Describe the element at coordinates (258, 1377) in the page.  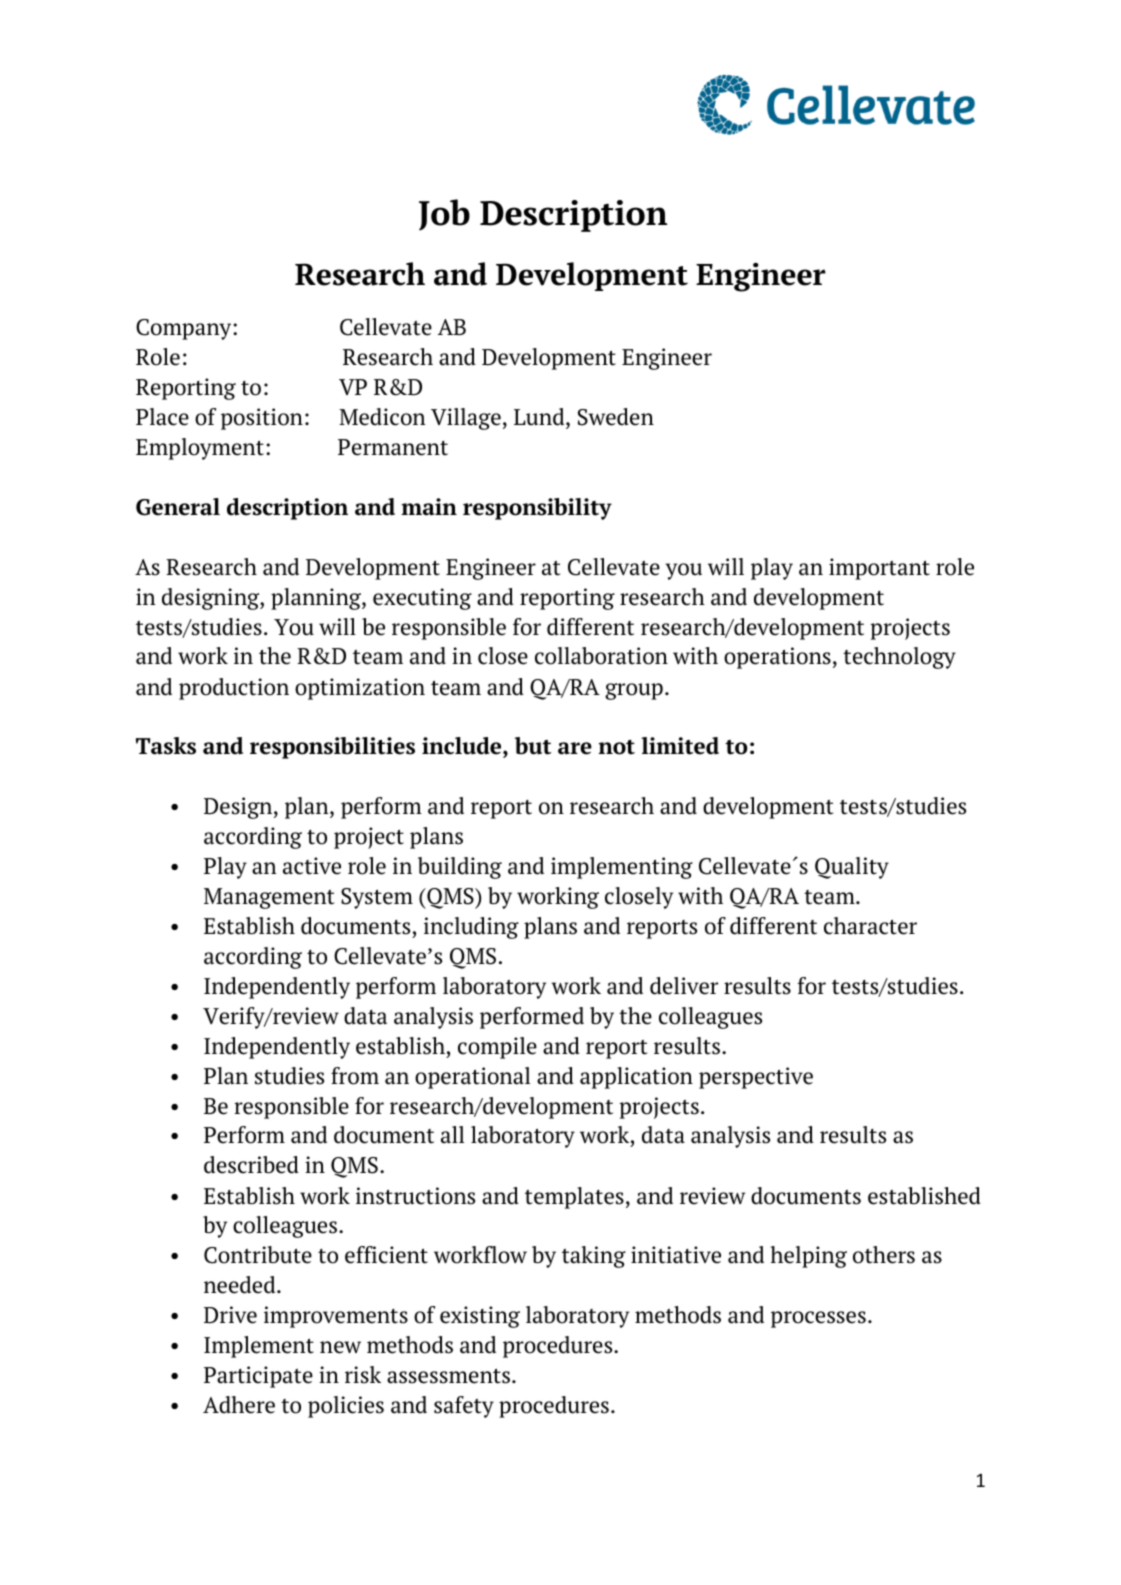
I see `Participate` at that location.
